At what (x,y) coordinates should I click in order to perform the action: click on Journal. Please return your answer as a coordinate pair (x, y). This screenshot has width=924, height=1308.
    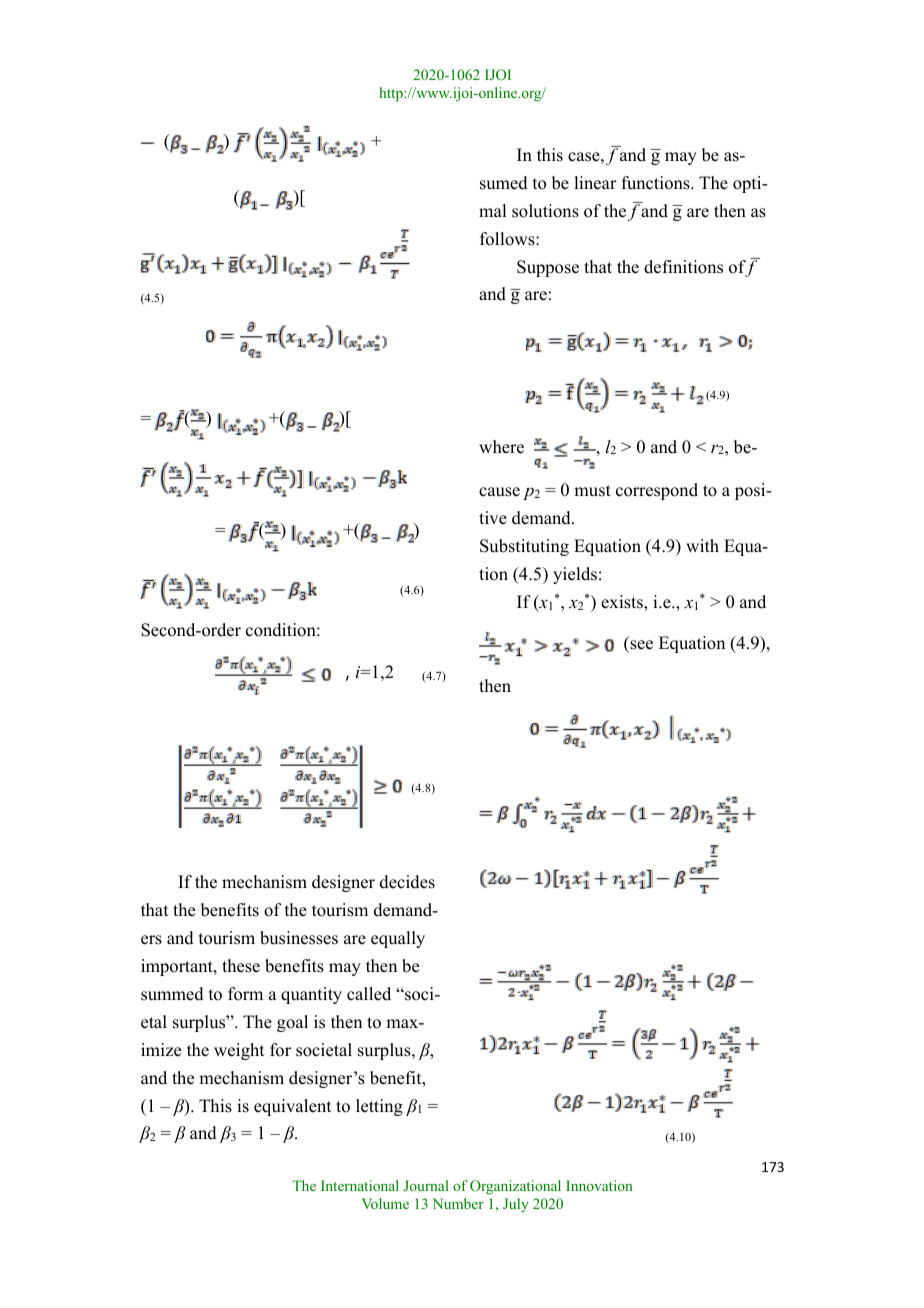
    Looking at the image, I should click on (426, 1185).
